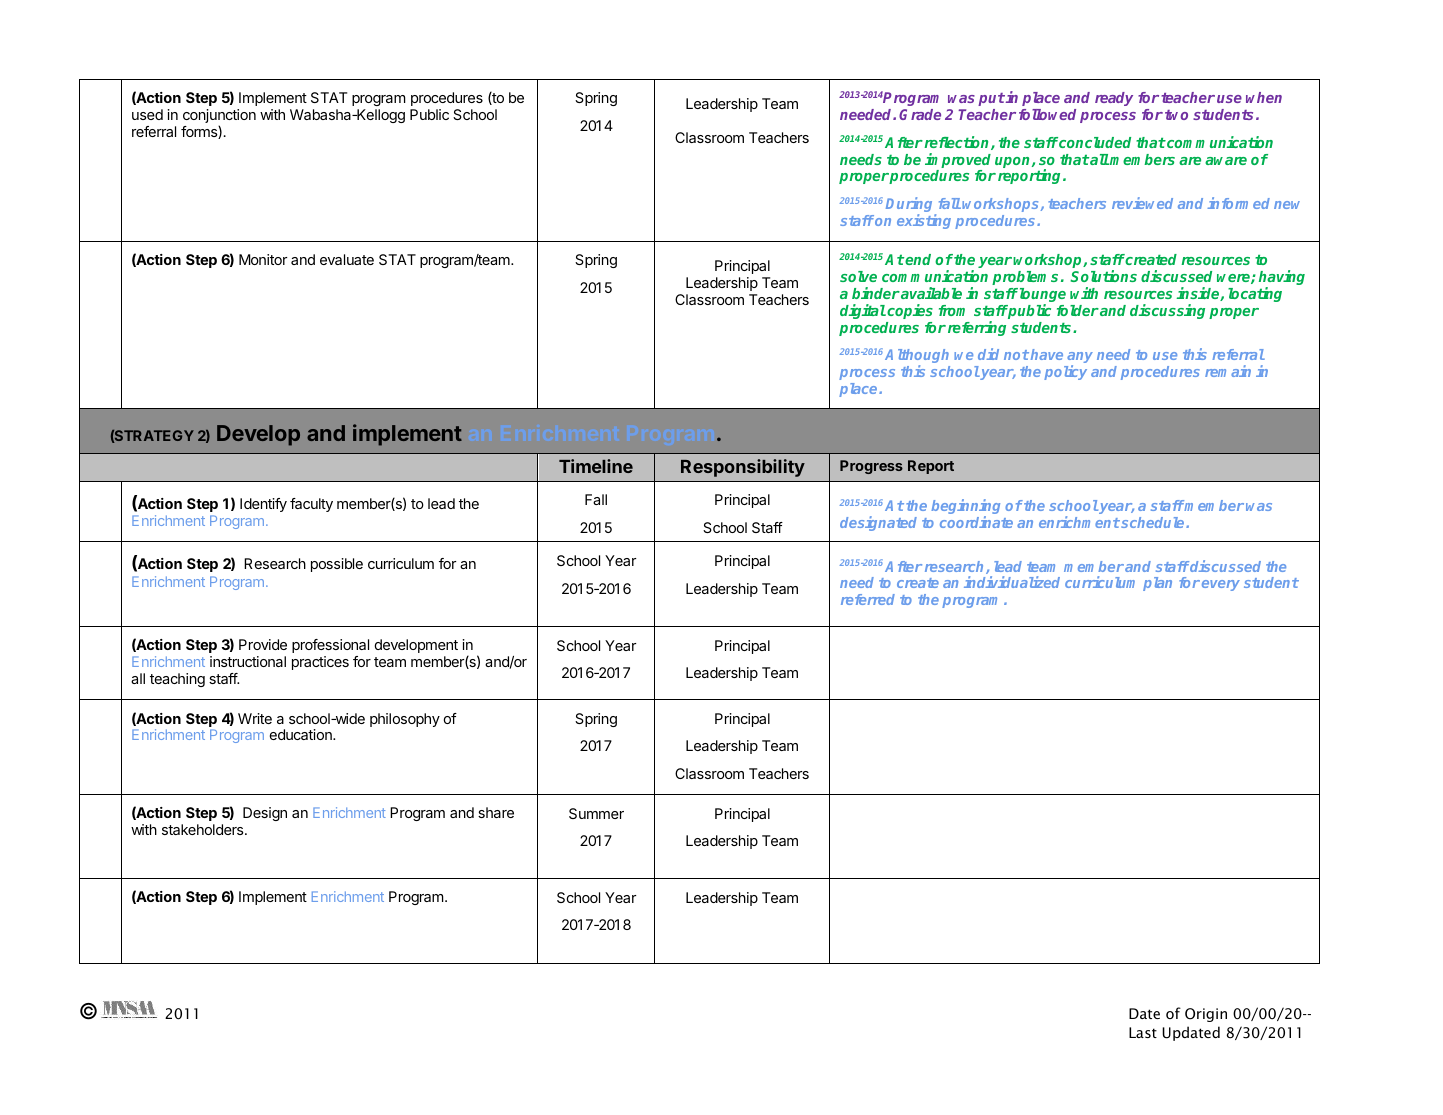 The height and width of the document is (1115, 1443). What do you see at coordinates (1157, 584) in the document?
I see `plan` at bounding box center [1157, 584].
